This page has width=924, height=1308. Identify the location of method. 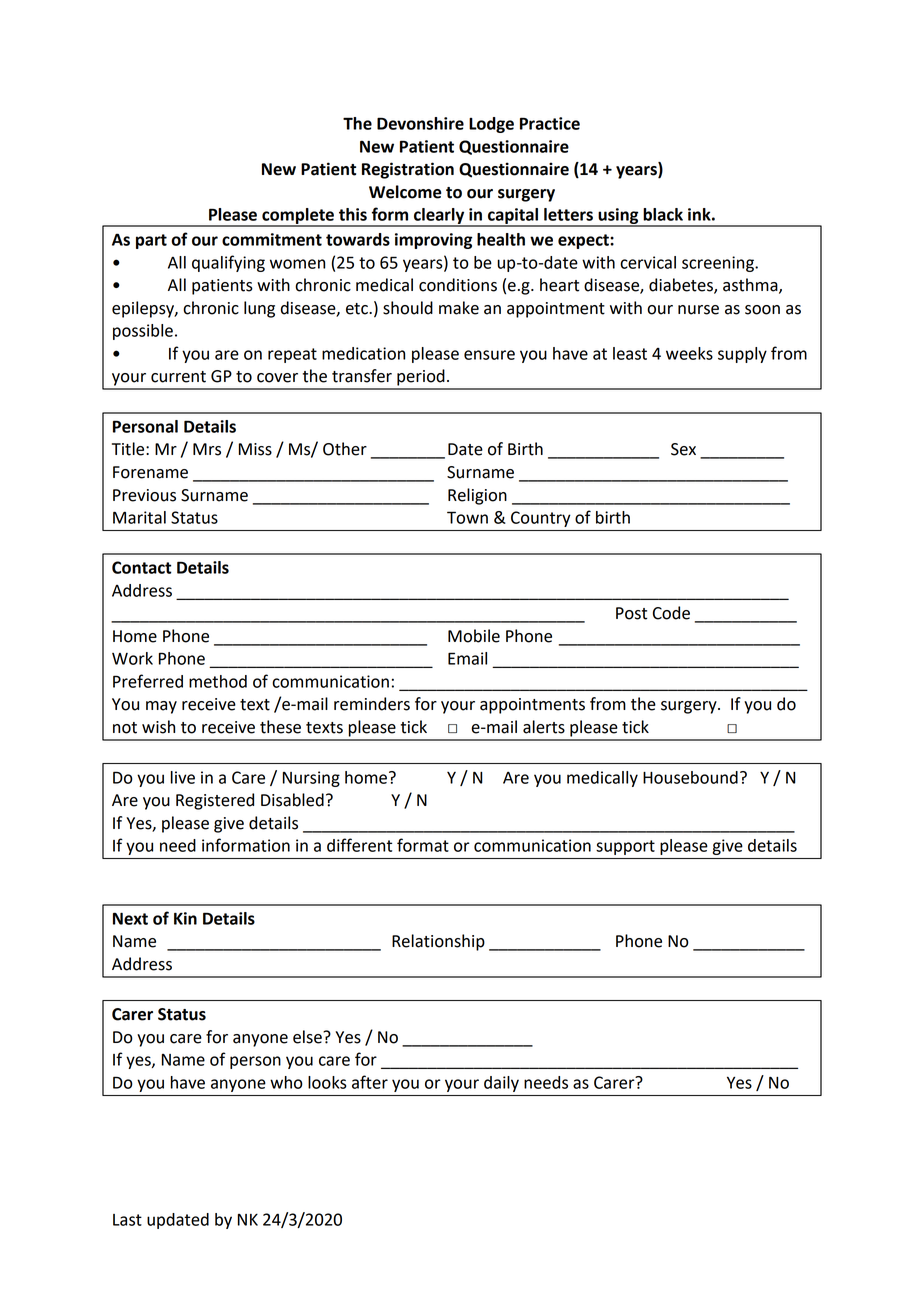
(218, 681).
